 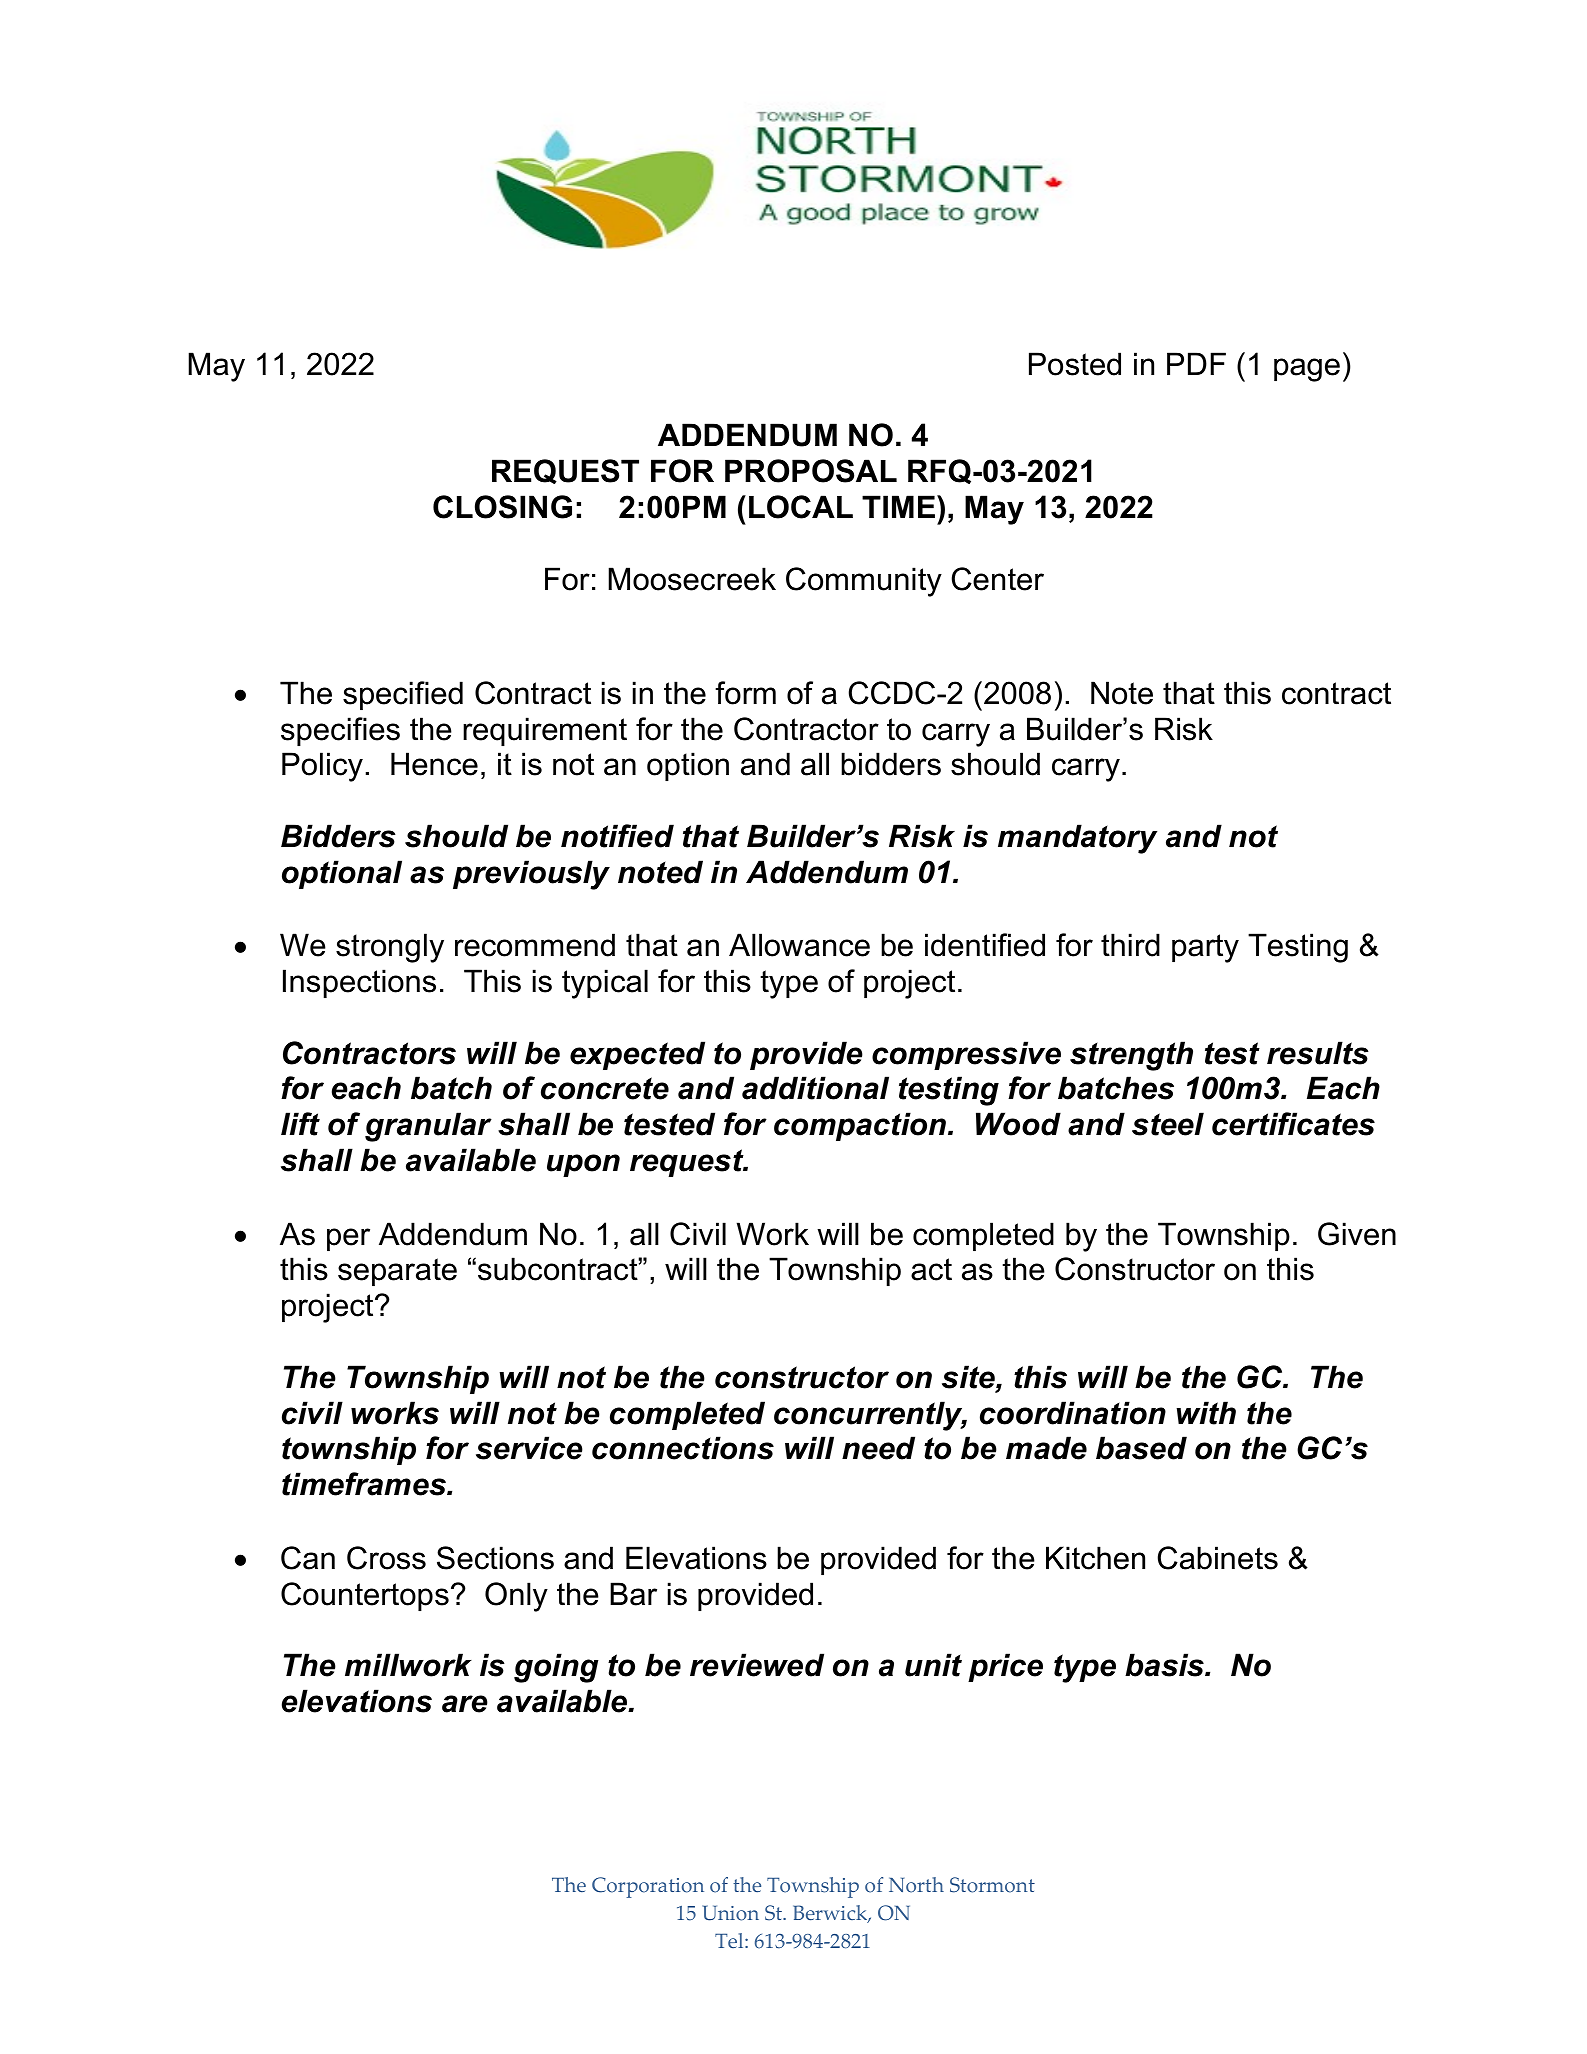 What do you see at coordinates (529, 1448) in the screenshot?
I see `service` at bounding box center [529, 1448].
